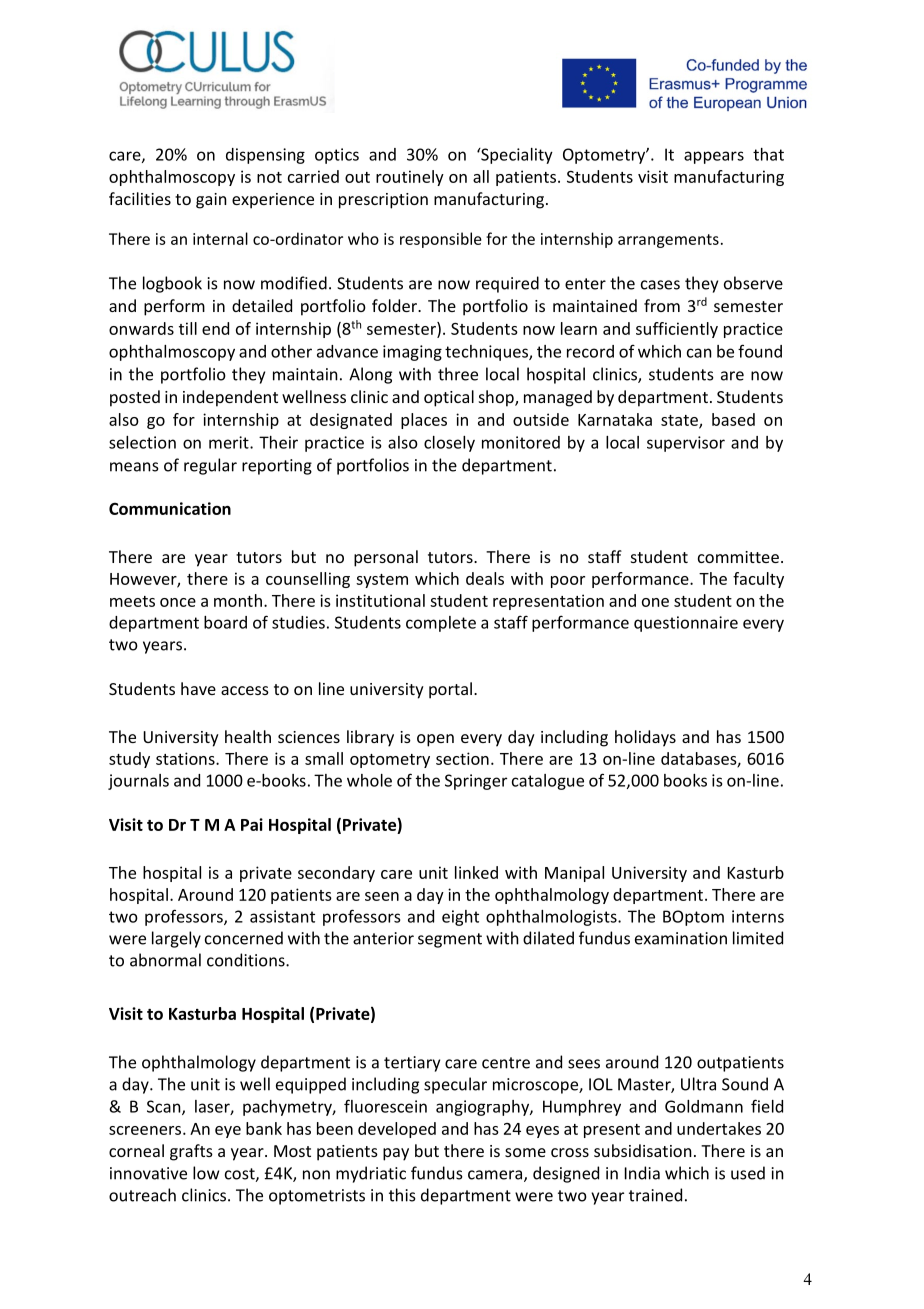 The width and height of the screenshot is (924, 1309). What do you see at coordinates (680, 421) in the screenshot?
I see `state` at bounding box center [680, 421].
